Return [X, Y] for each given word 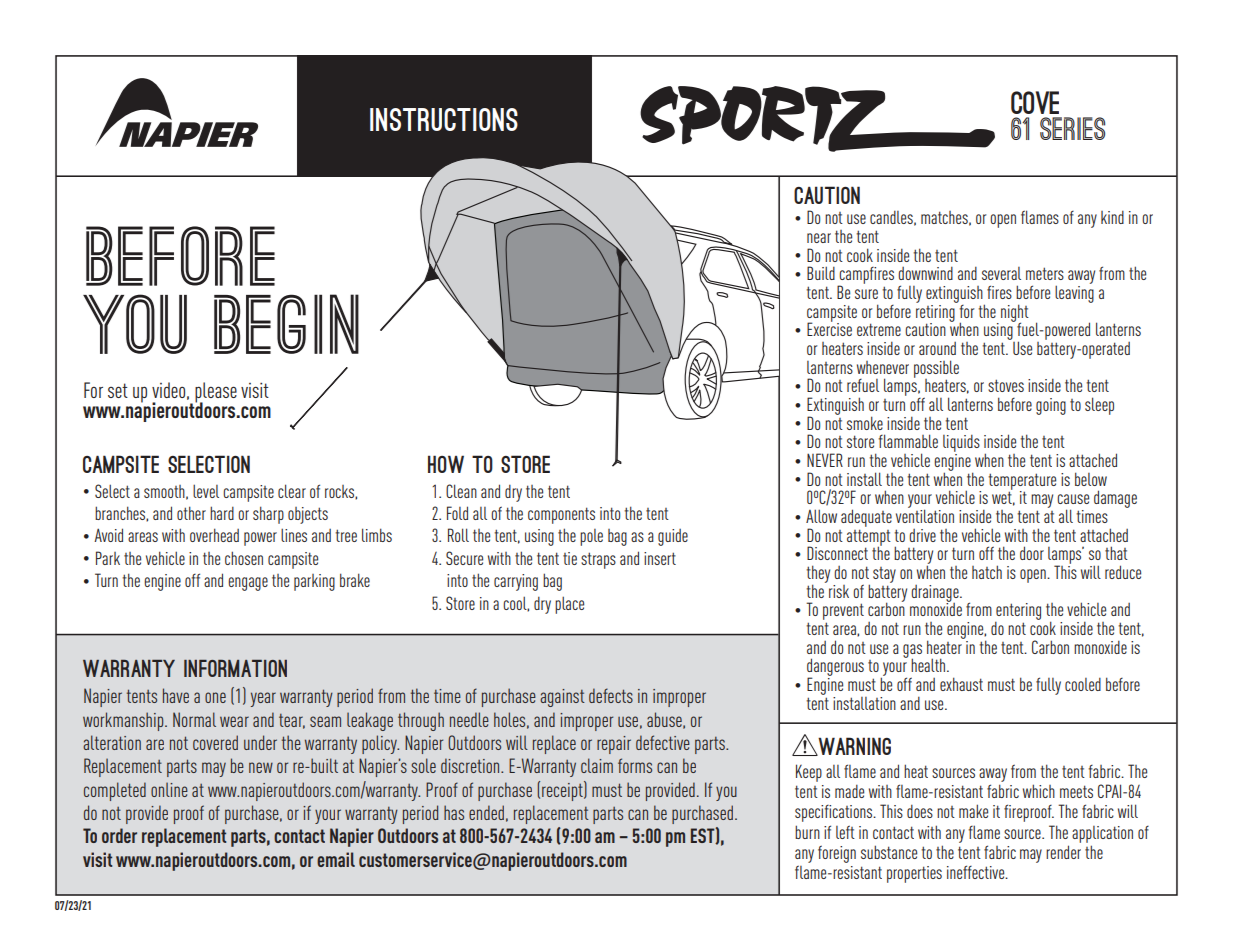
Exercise [829, 328]
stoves [1006, 385]
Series [1072, 128]
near [819, 238]
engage [248, 584]
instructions [444, 119]
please [216, 393]
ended [486, 812]
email [336, 859]
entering [1018, 613]
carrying [516, 582]
